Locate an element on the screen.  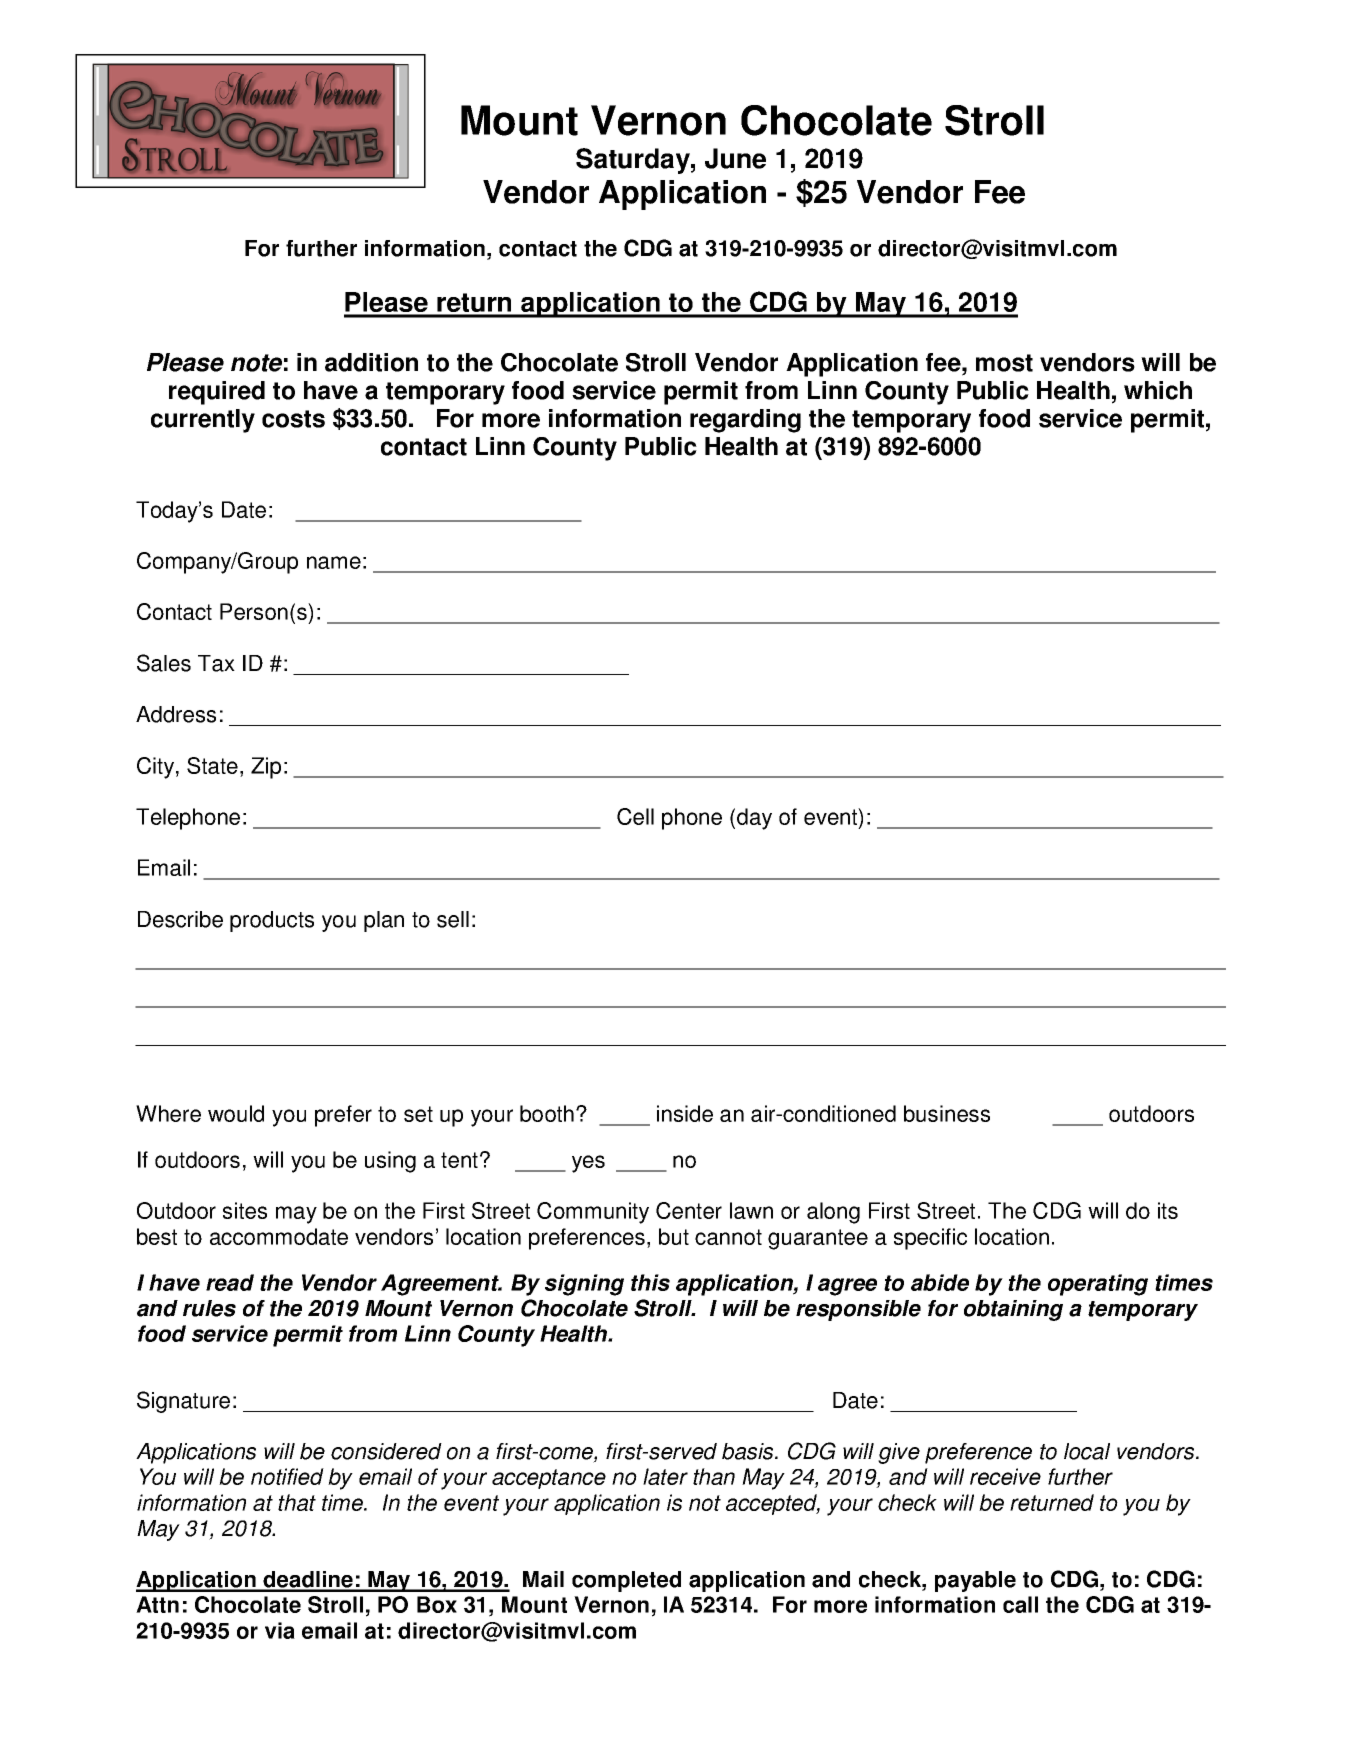
products is located at coordinates (272, 921).
